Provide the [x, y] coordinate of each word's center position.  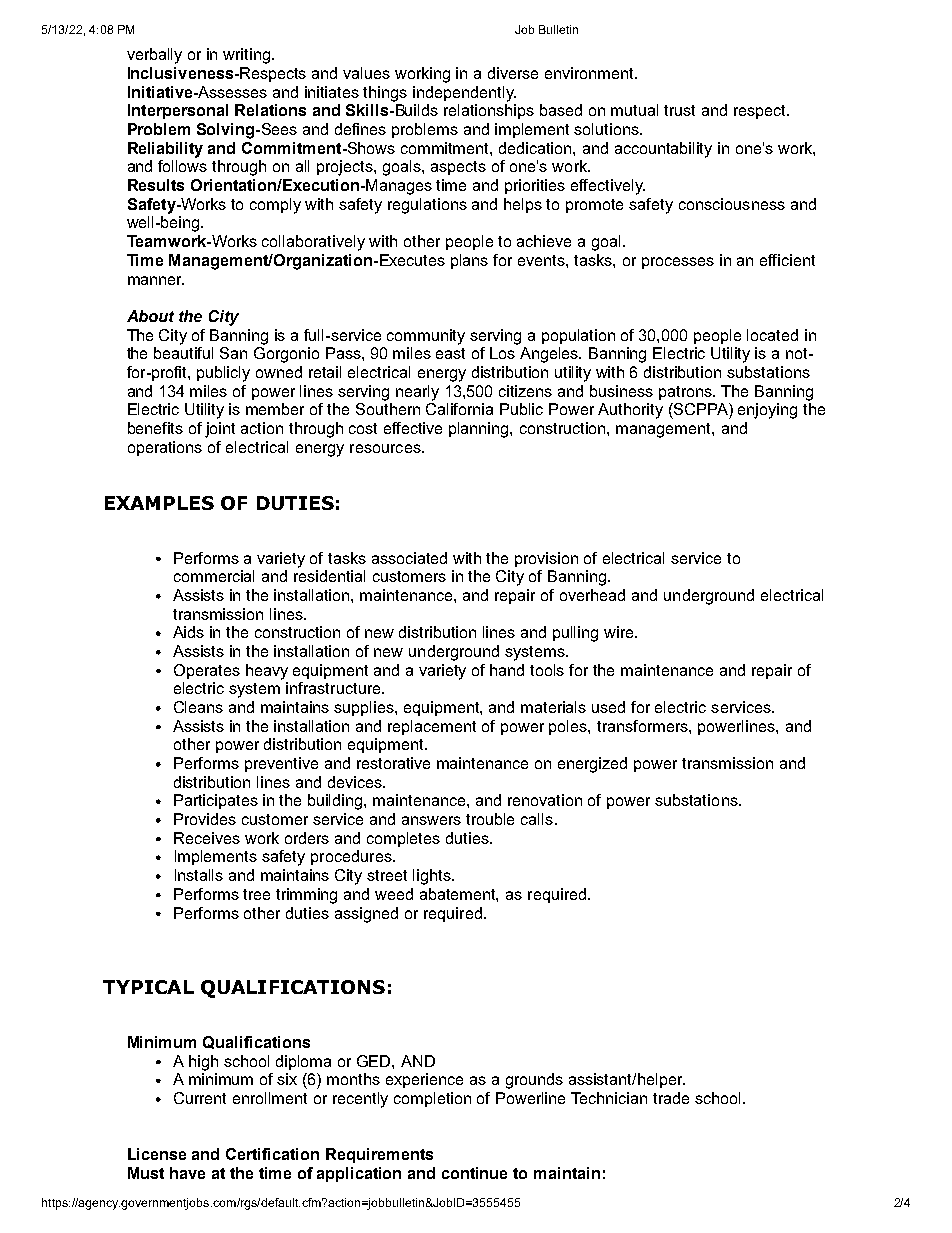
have [187, 1173]
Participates [216, 801]
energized [592, 765]
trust [679, 110]
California [459, 409]
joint [220, 430]
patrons [687, 393]
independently [464, 94]
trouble [490, 819]
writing [246, 56]
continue [474, 1173]
